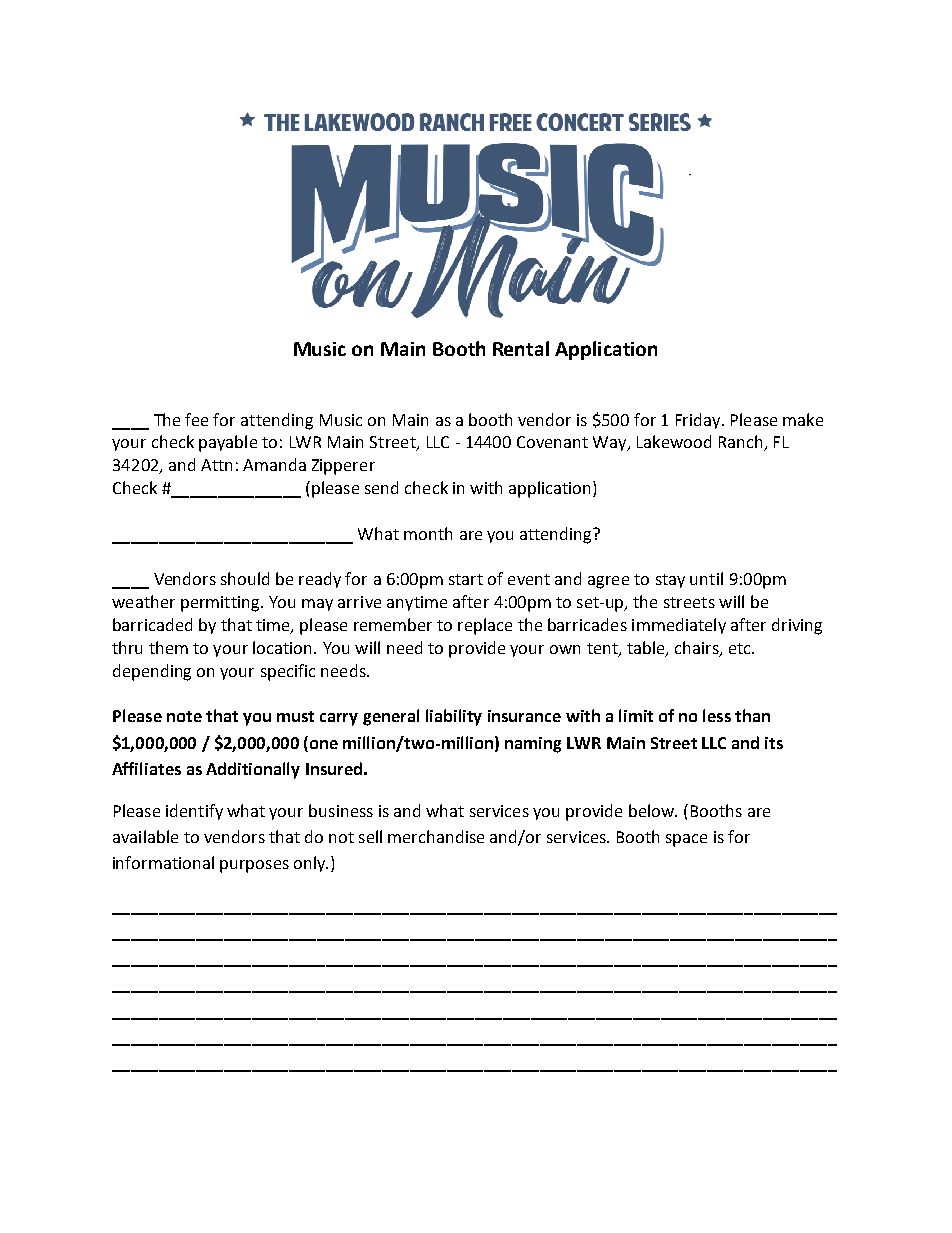 The image size is (952, 1233). What do you see at coordinates (245, 578) in the screenshot?
I see `should` at bounding box center [245, 578].
